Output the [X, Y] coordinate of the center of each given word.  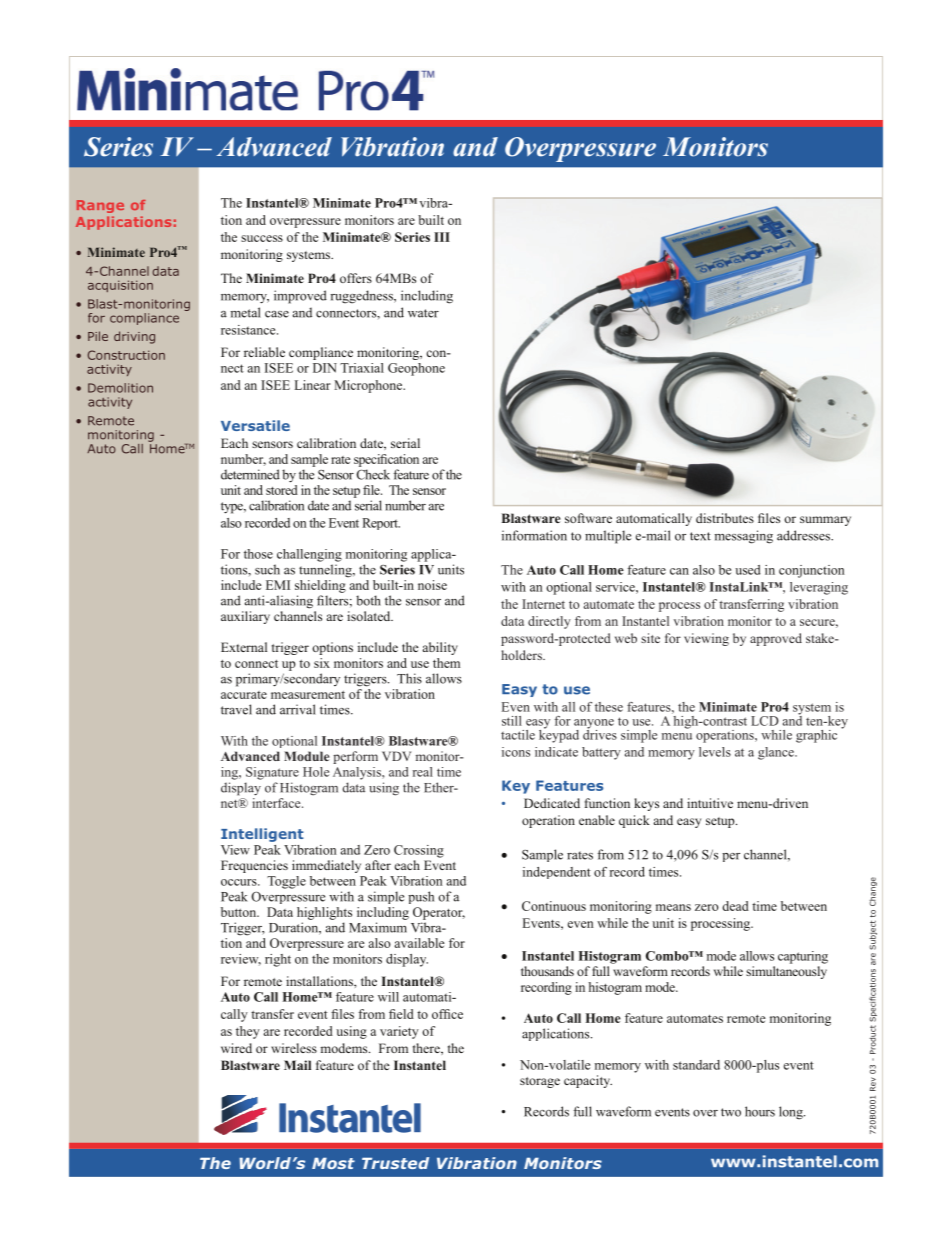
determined [250, 474]
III [442, 237]
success [262, 238]
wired [236, 1048]
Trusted [395, 1163]
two [731, 1112]
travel [236, 709]
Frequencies [254, 866]
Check [373, 474]
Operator [439, 913]
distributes [725, 518]
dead [735, 906]
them [446, 663]
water [423, 313]
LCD [765, 721]
